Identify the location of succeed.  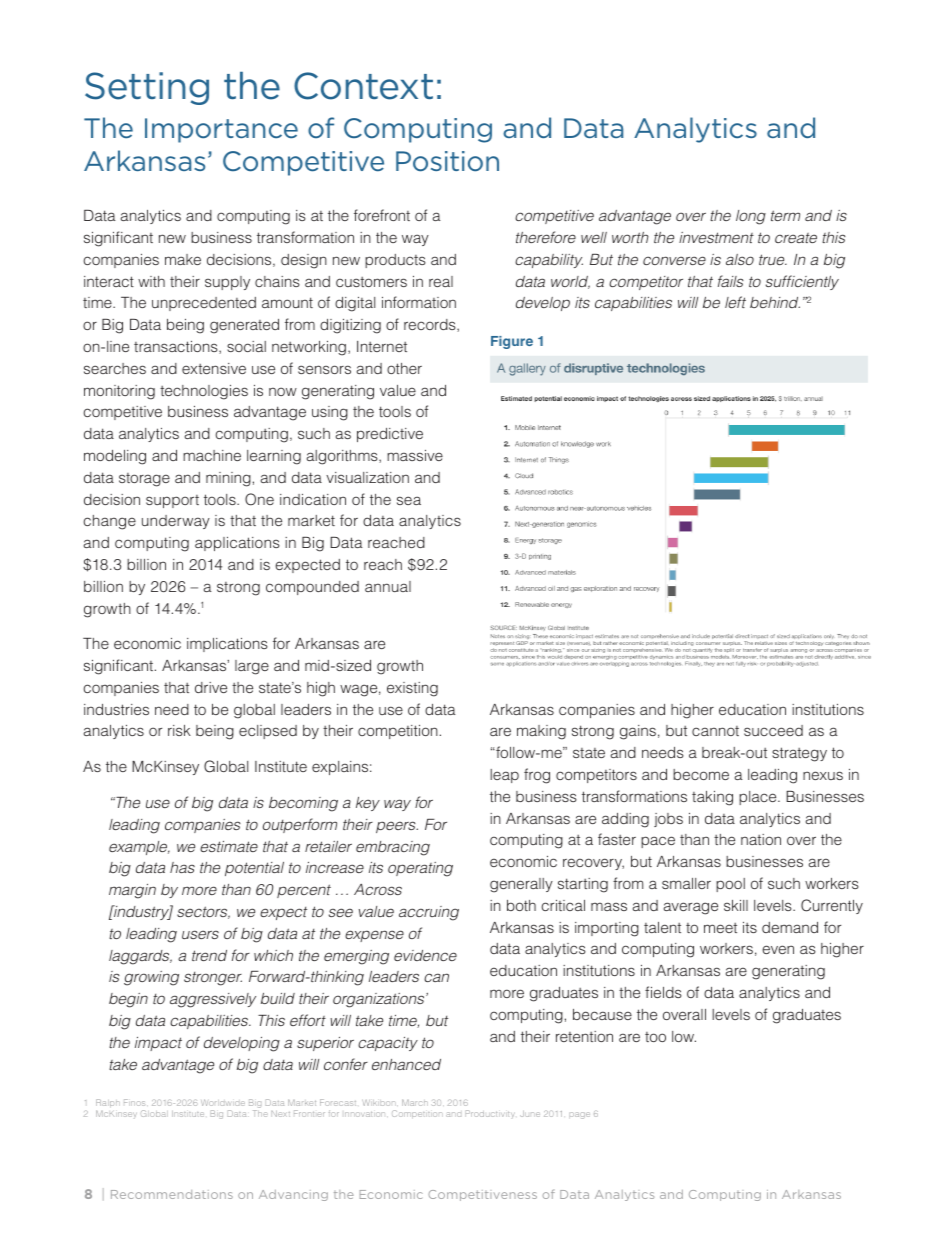
(773, 730).
